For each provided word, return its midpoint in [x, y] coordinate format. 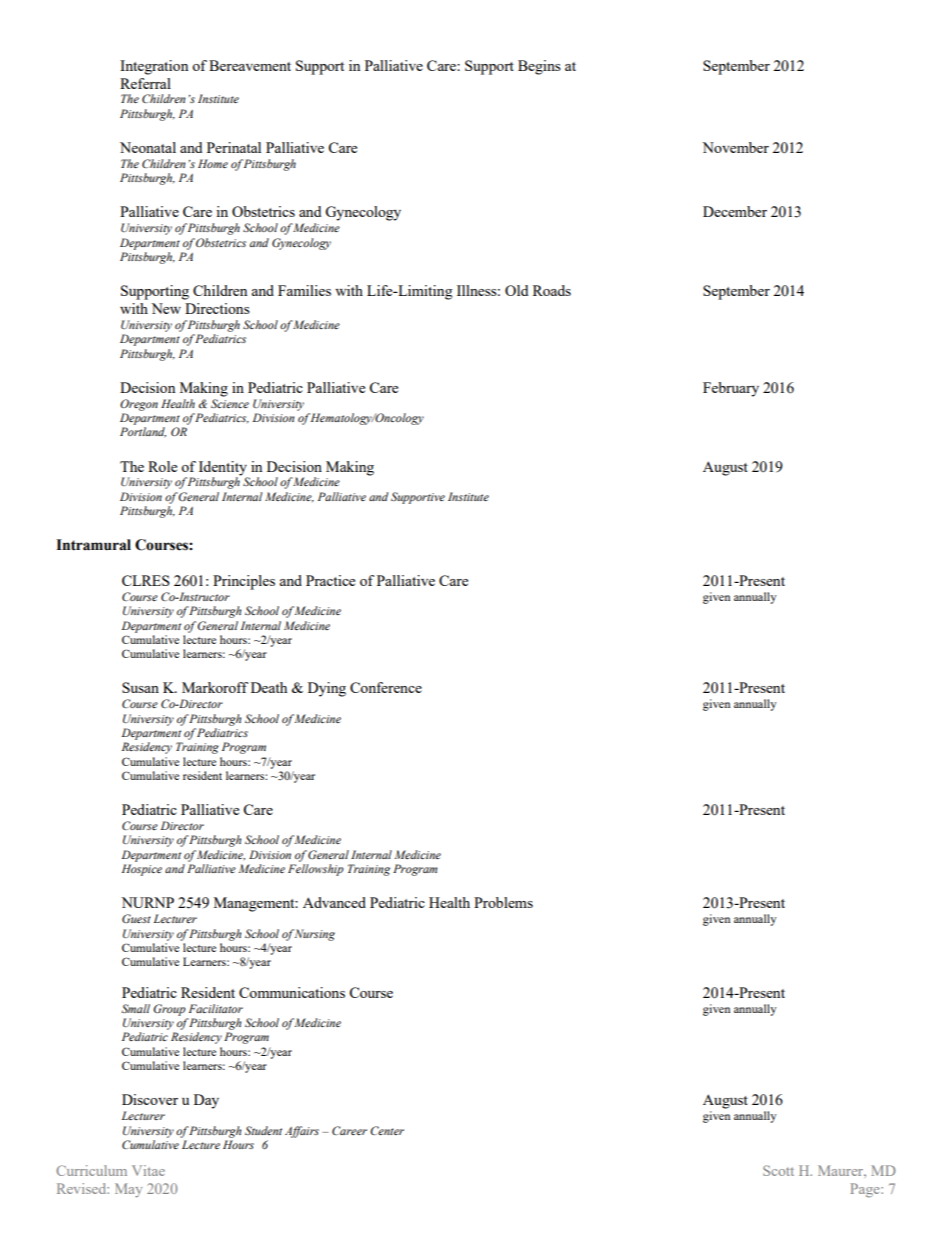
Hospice [142, 870]
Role [162, 466]
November [735, 147]
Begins [539, 67]
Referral [145, 83]
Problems [503, 902]
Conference [386, 687]
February [731, 389]
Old [516, 290]
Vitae [148, 1170]
